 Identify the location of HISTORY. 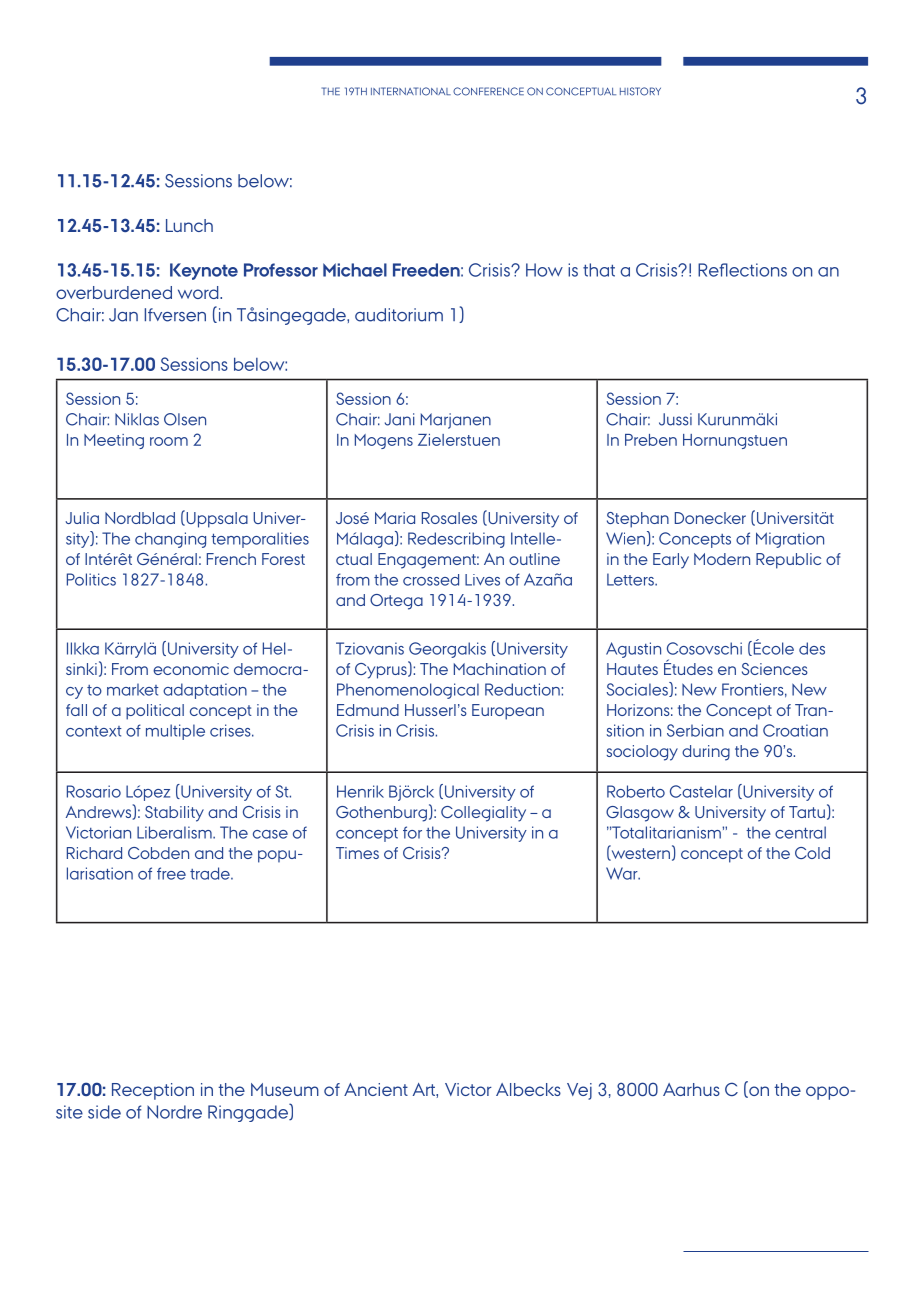
(640, 91).
